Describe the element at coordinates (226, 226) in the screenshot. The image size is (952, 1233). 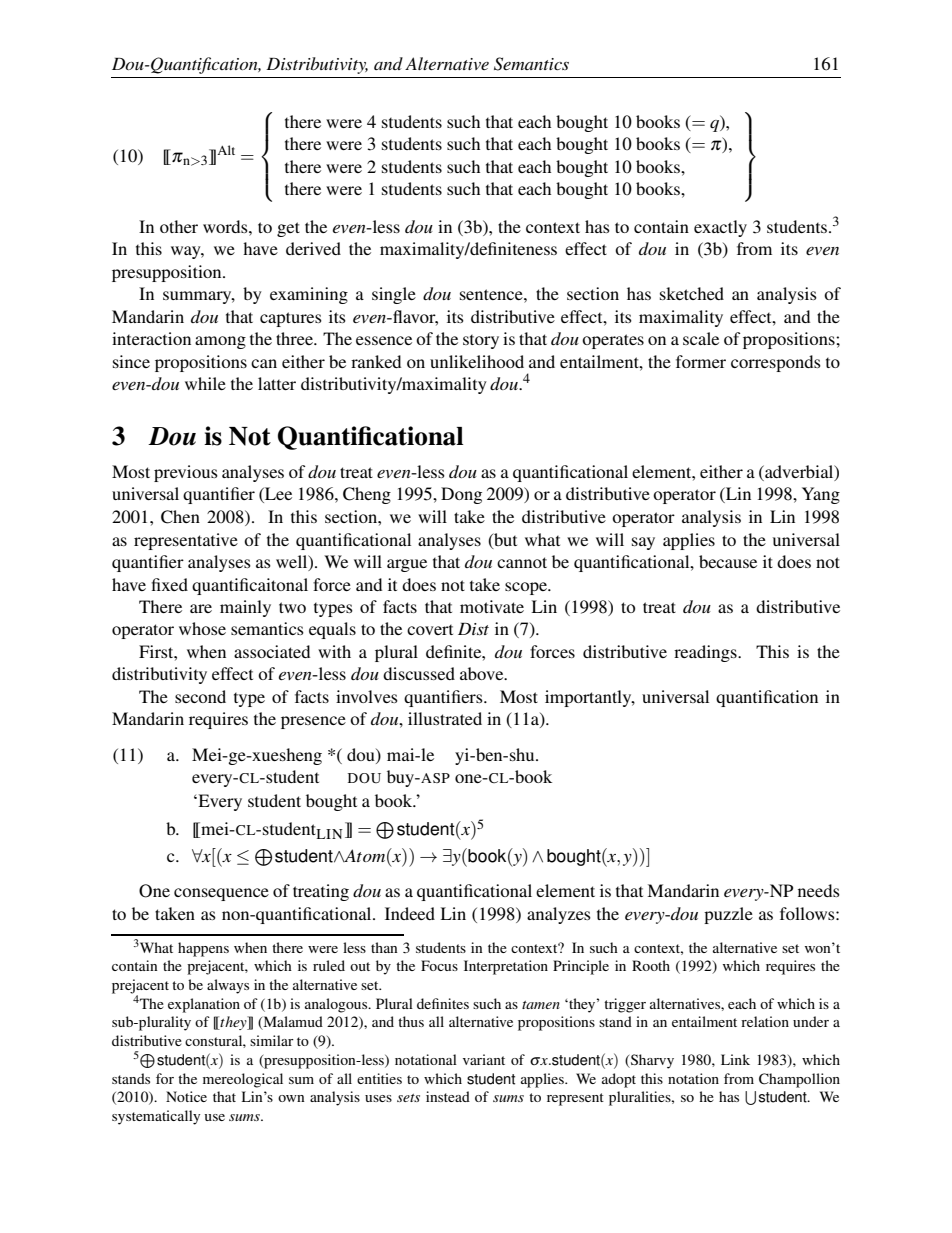
I see `words` at that location.
